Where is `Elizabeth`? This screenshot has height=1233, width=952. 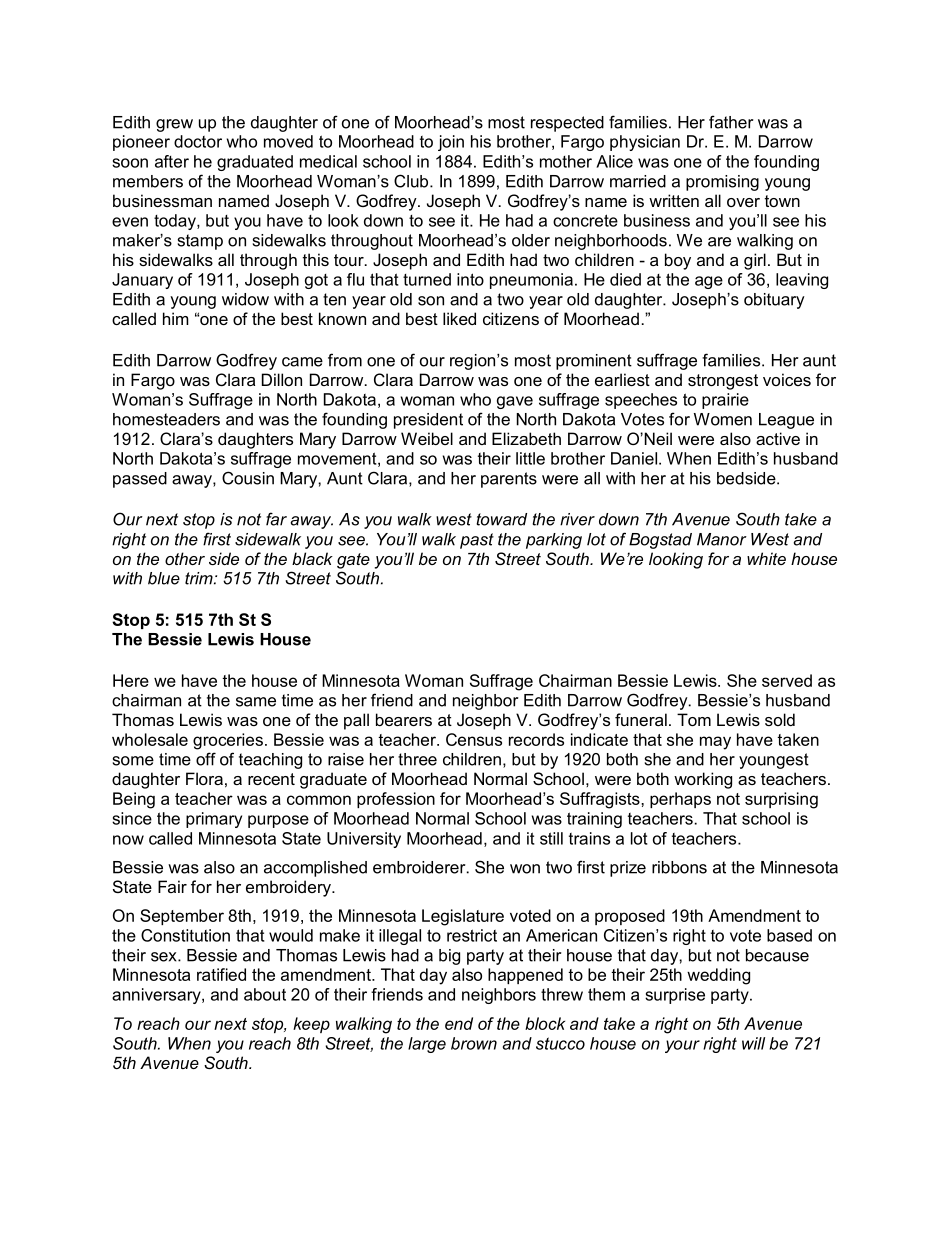 Elizabeth is located at coordinates (526, 438).
